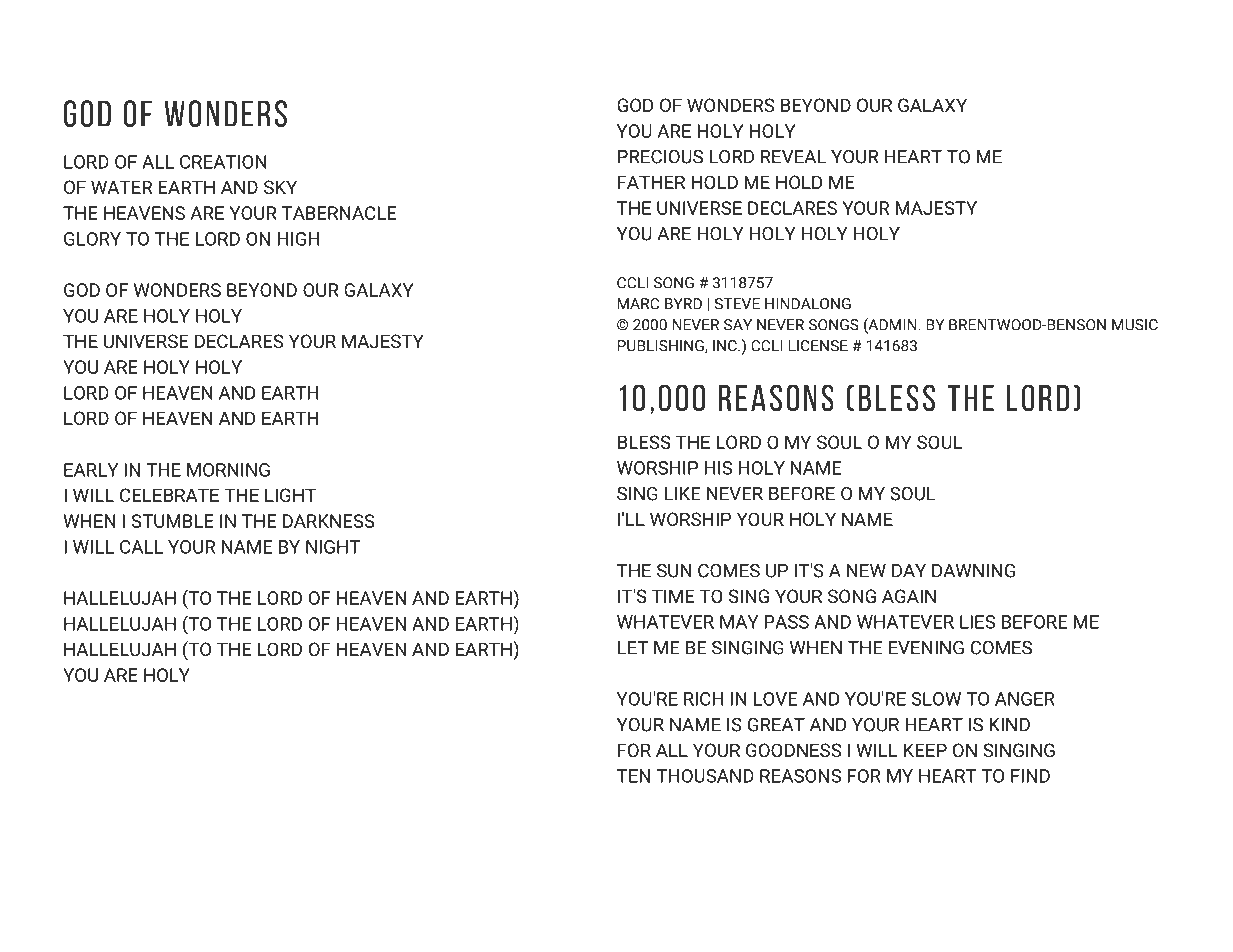 This screenshot has width=1233, height=952. Describe the element at coordinates (1030, 776) in the screenshot. I see `FIND` at that location.
